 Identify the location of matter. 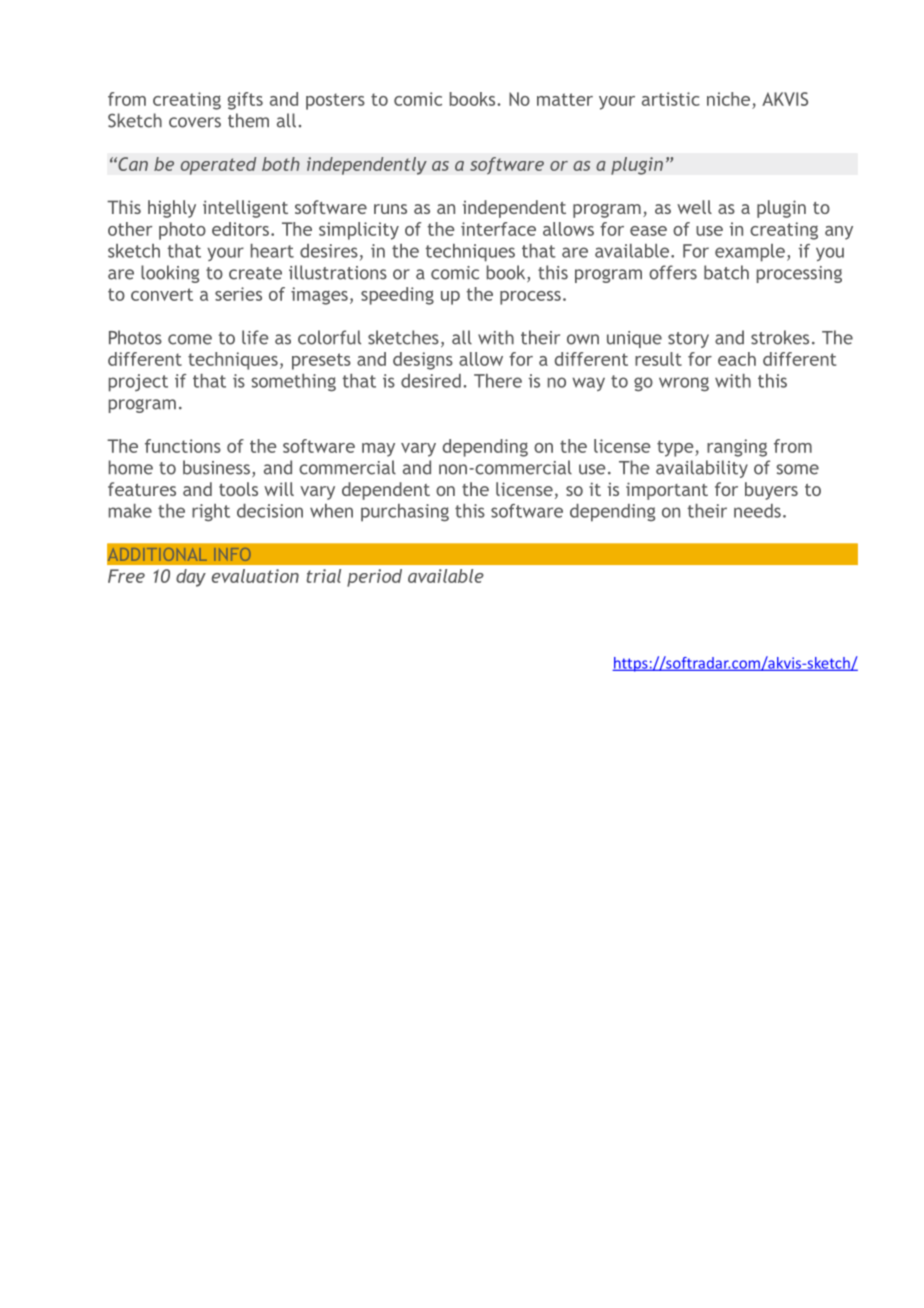
(565, 99).
